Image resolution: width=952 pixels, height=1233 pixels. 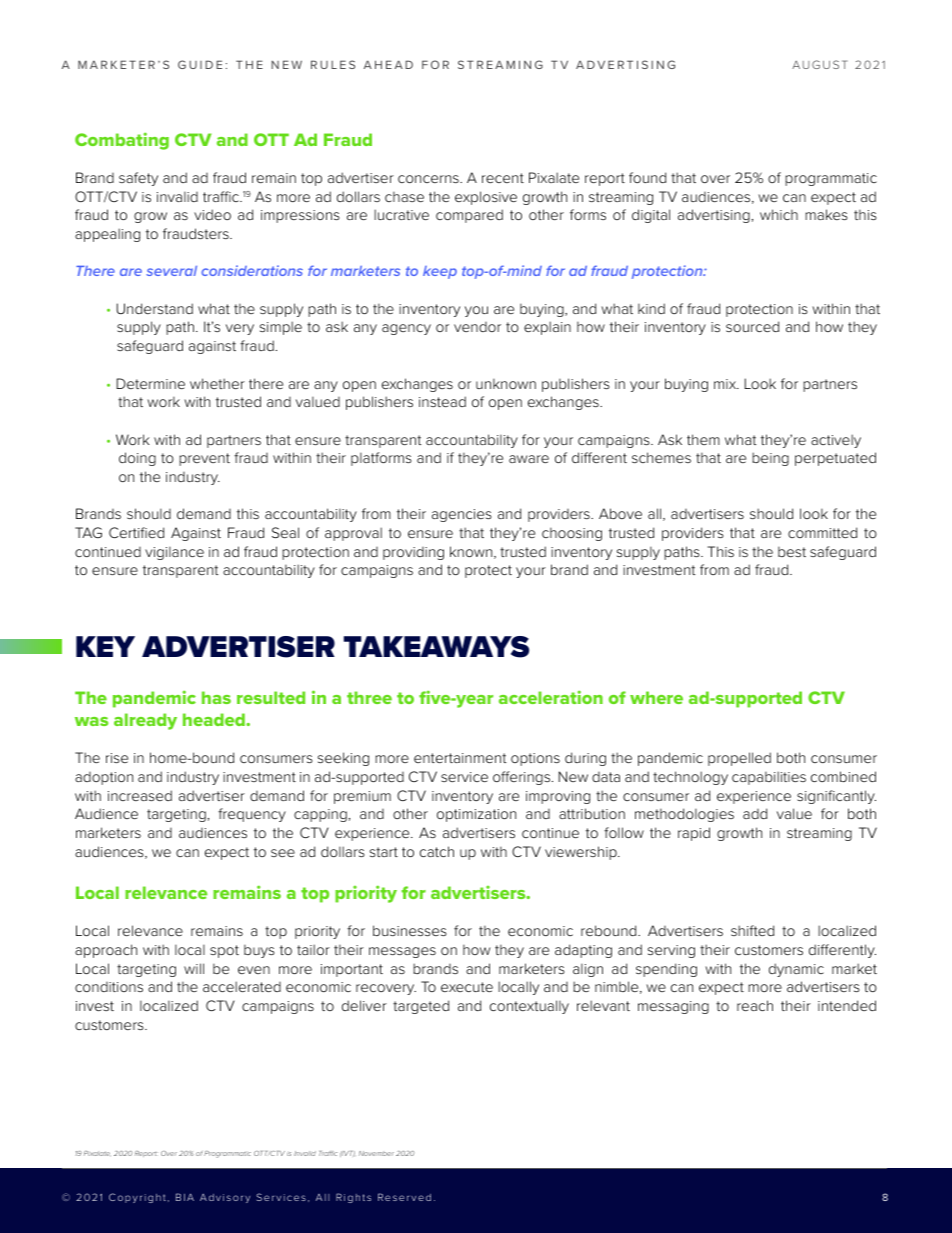 I want to click on BIA, so click(x=185, y=1197).
